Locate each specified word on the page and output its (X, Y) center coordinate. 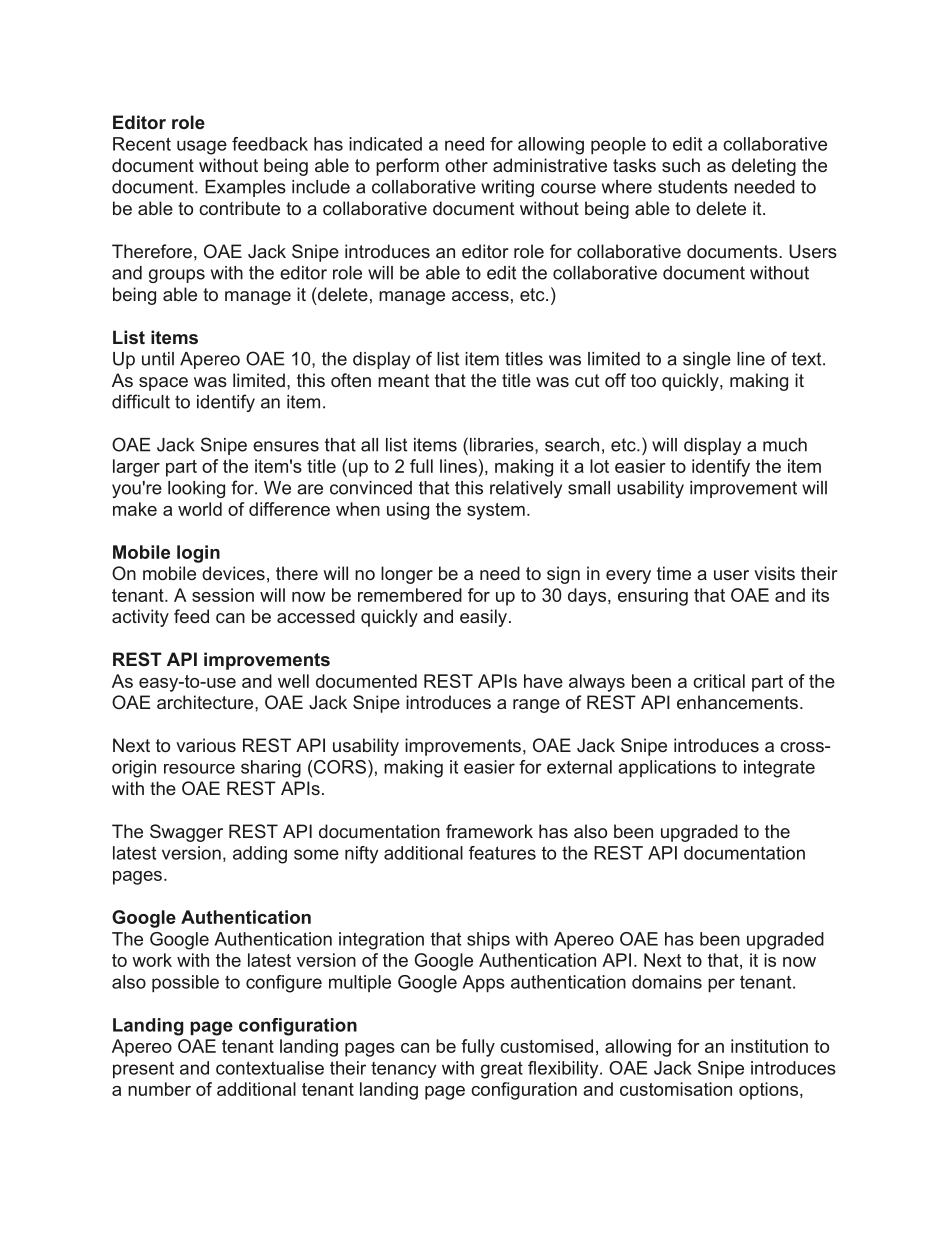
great (502, 1070)
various (206, 745)
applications (667, 769)
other (466, 165)
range (536, 706)
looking (196, 489)
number (159, 1089)
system (496, 511)
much (785, 445)
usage (202, 147)
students (693, 187)
